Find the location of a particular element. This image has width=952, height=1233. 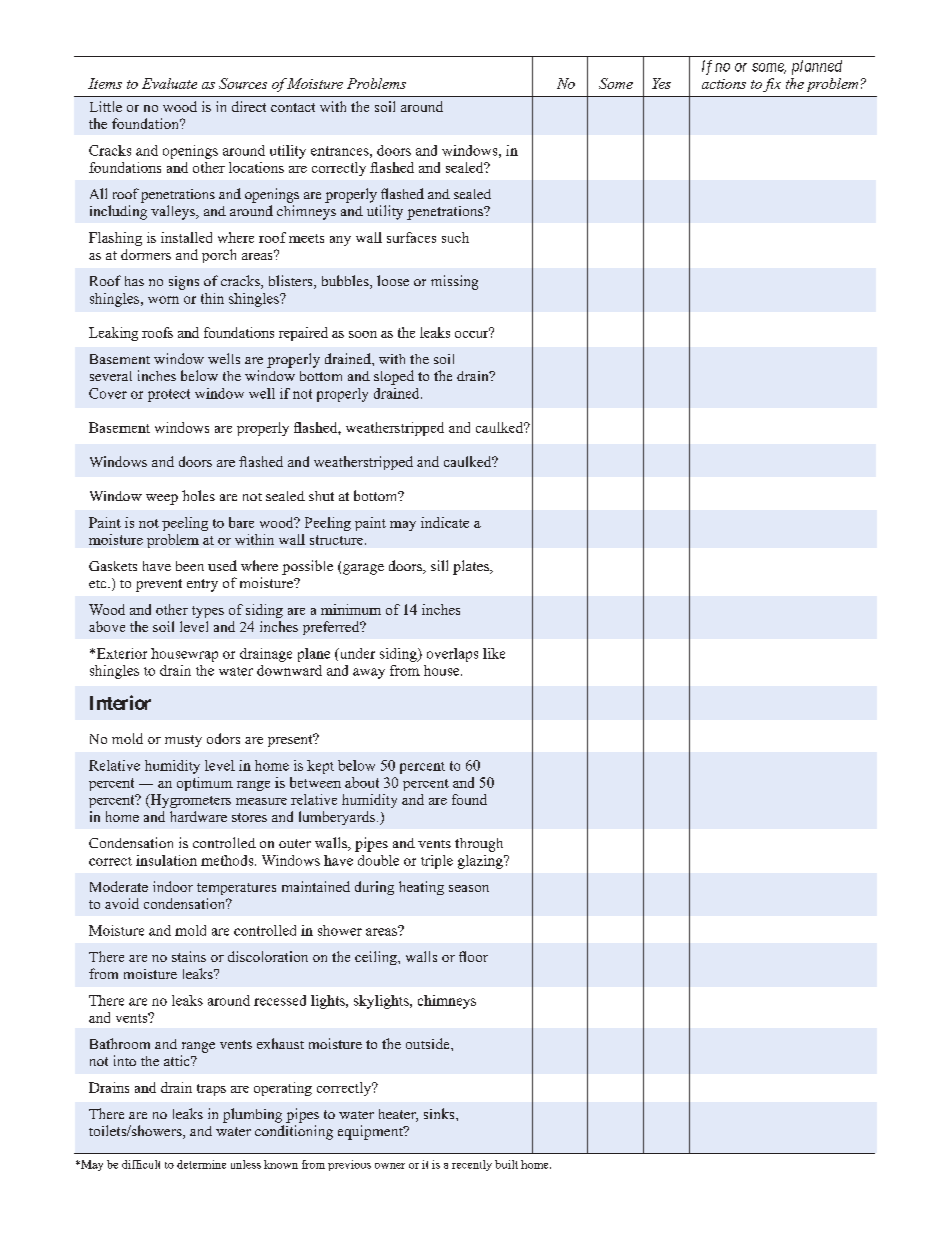

plates is located at coordinates (472, 567).
